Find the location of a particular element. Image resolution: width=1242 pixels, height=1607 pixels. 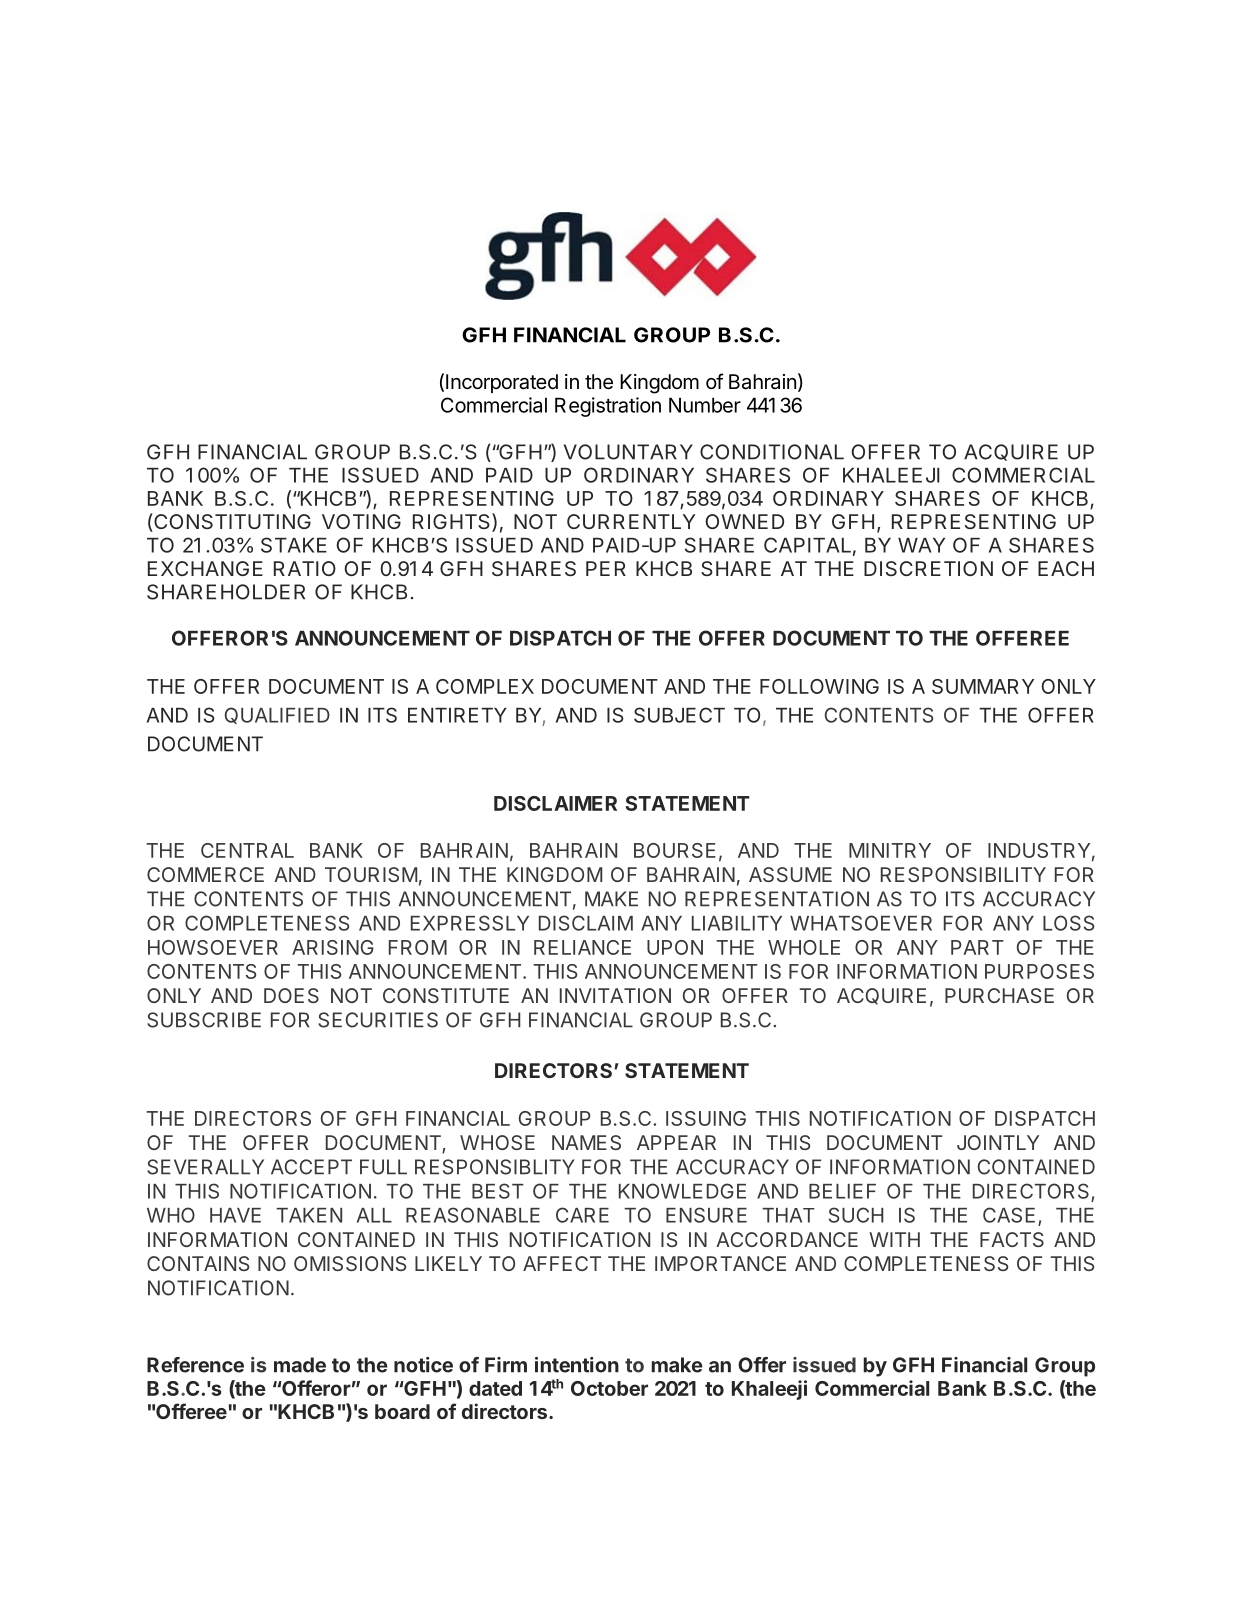

BOURSE is located at coordinates (675, 850).
